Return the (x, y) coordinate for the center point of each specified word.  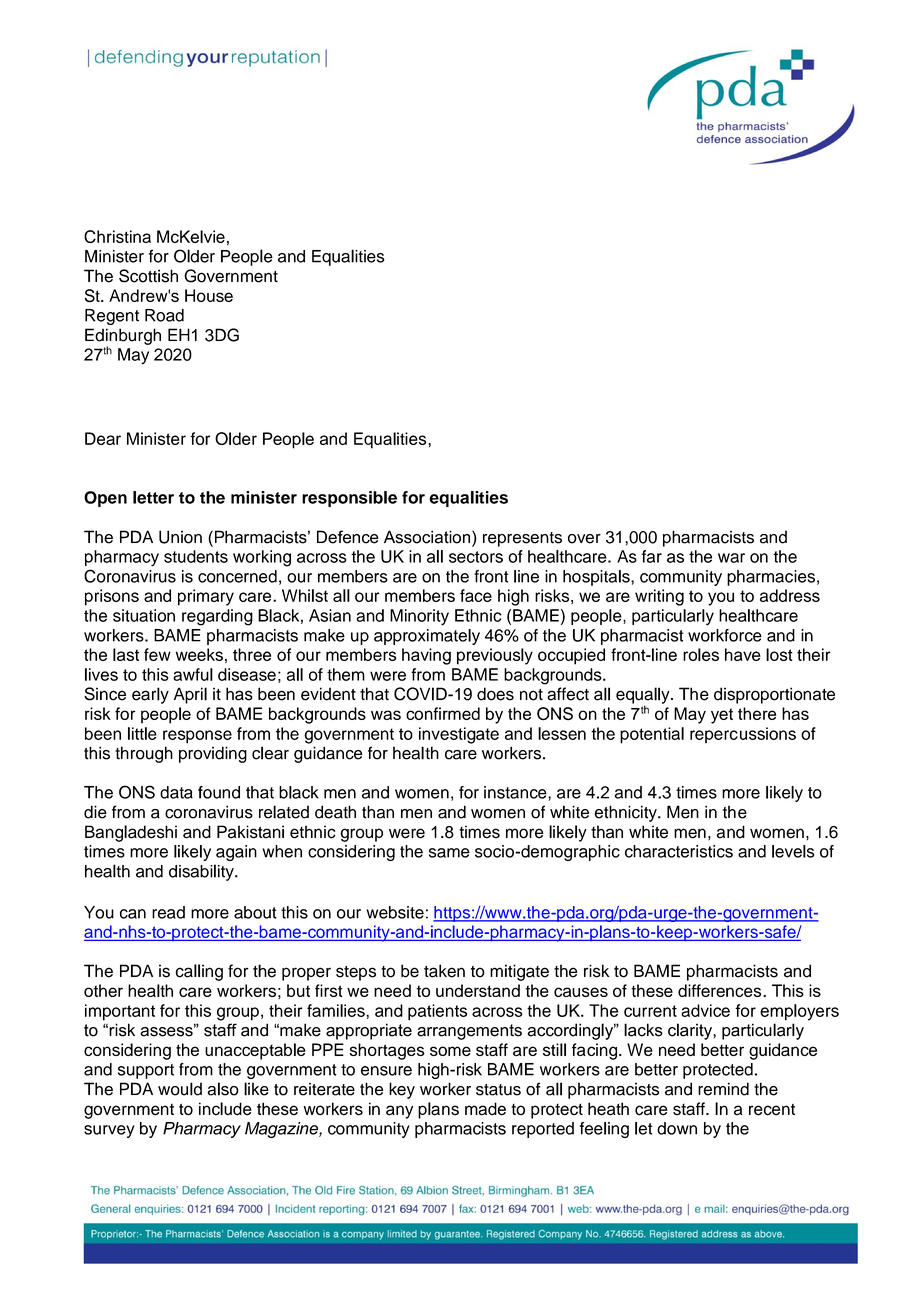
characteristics (679, 851)
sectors (476, 557)
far (651, 556)
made (485, 1109)
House (209, 295)
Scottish (148, 276)
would (180, 1089)
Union (180, 537)
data (176, 792)
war (731, 558)
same (449, 853)
